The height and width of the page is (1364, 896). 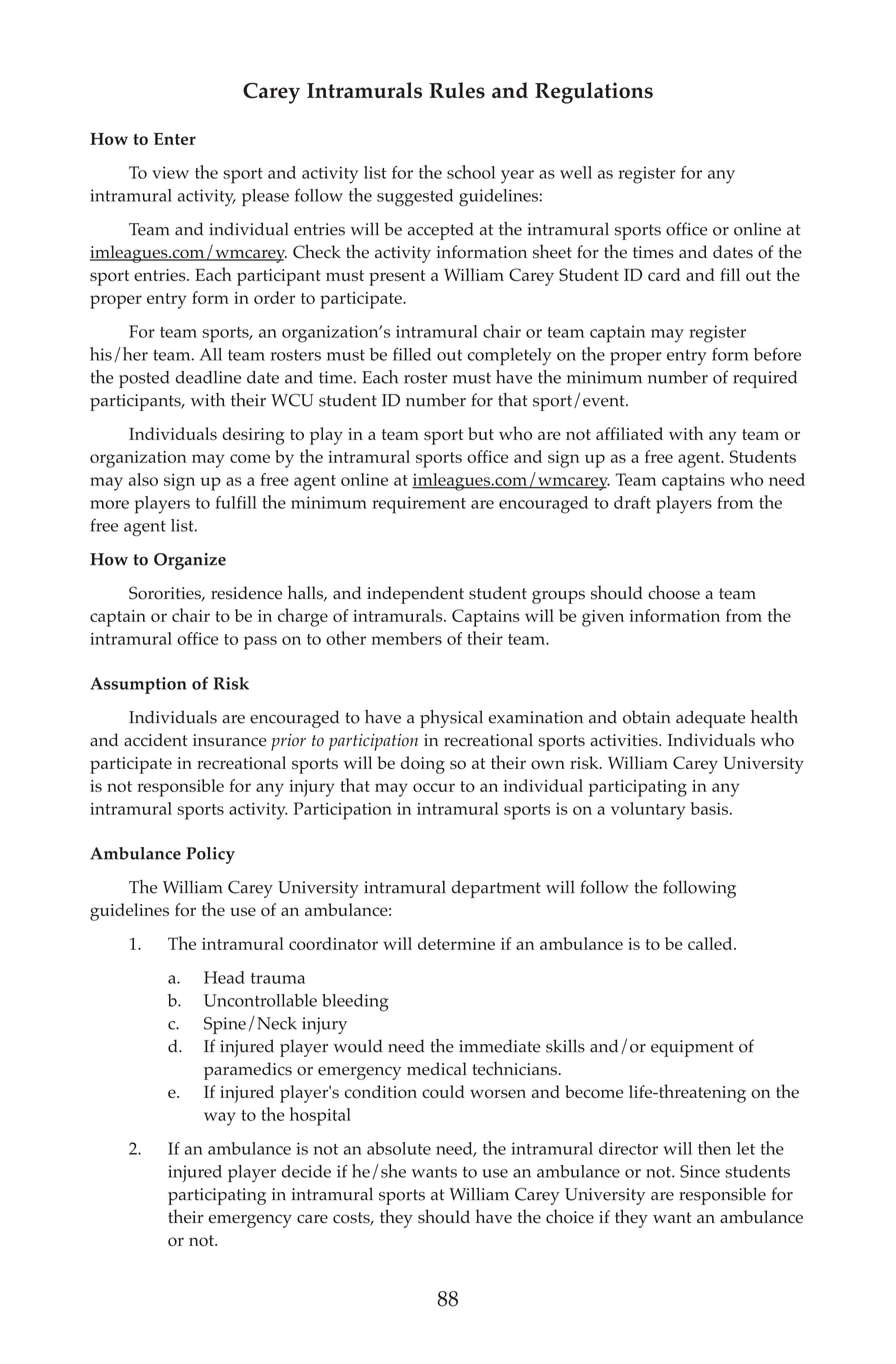 What do you see at coordinates (406, 638) in the page?
I see `members` at bounding box center [406, 638].
